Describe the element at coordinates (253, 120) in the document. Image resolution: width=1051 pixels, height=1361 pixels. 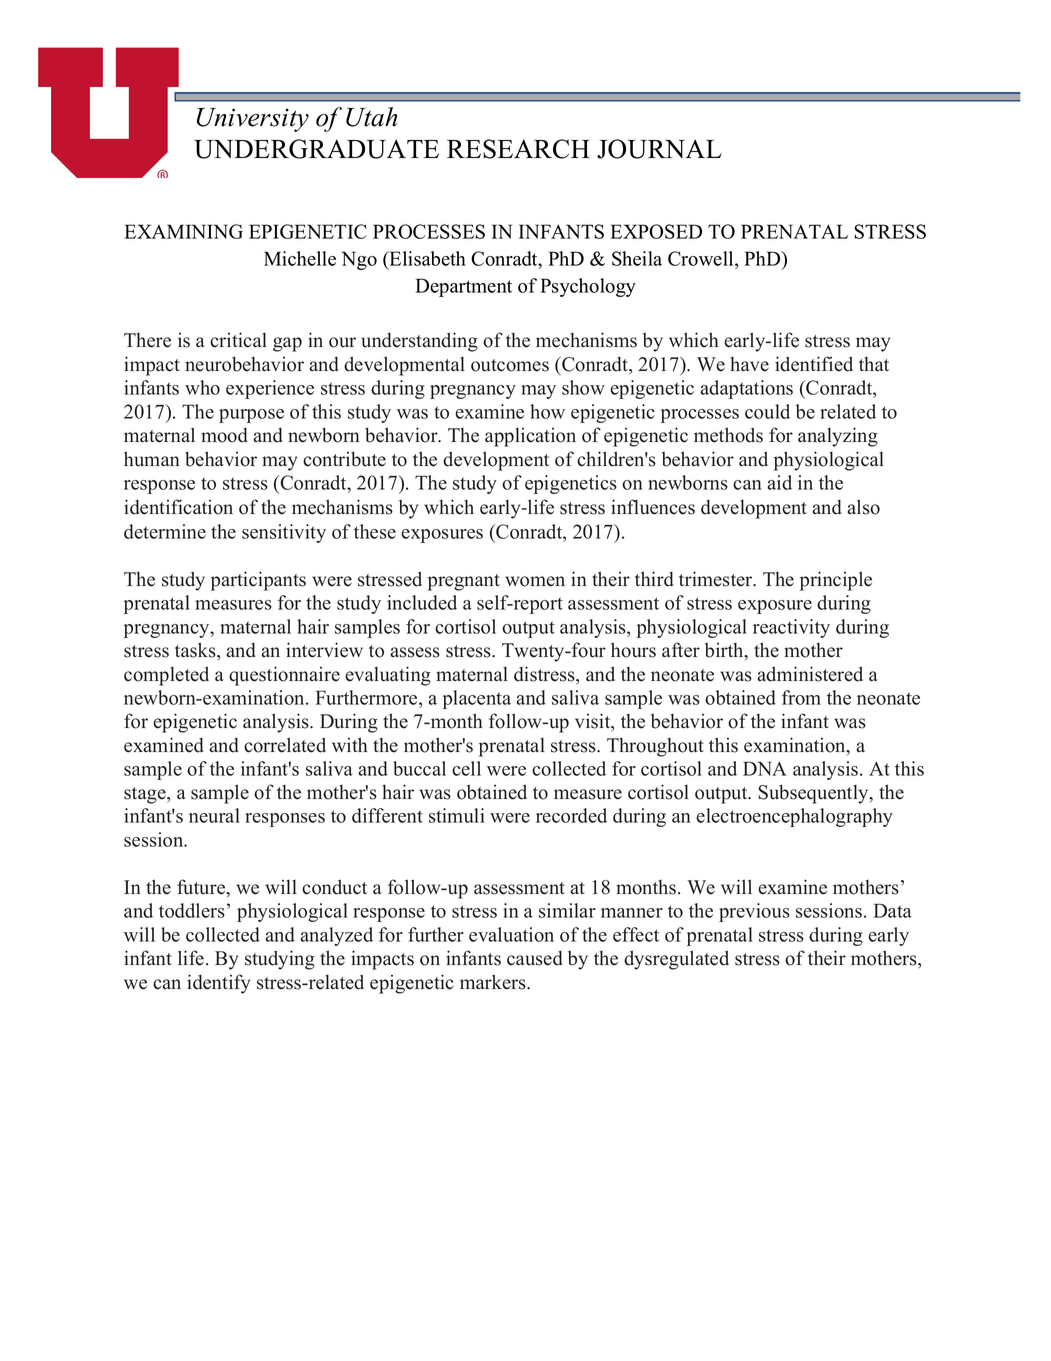
I see `University` at that location.
